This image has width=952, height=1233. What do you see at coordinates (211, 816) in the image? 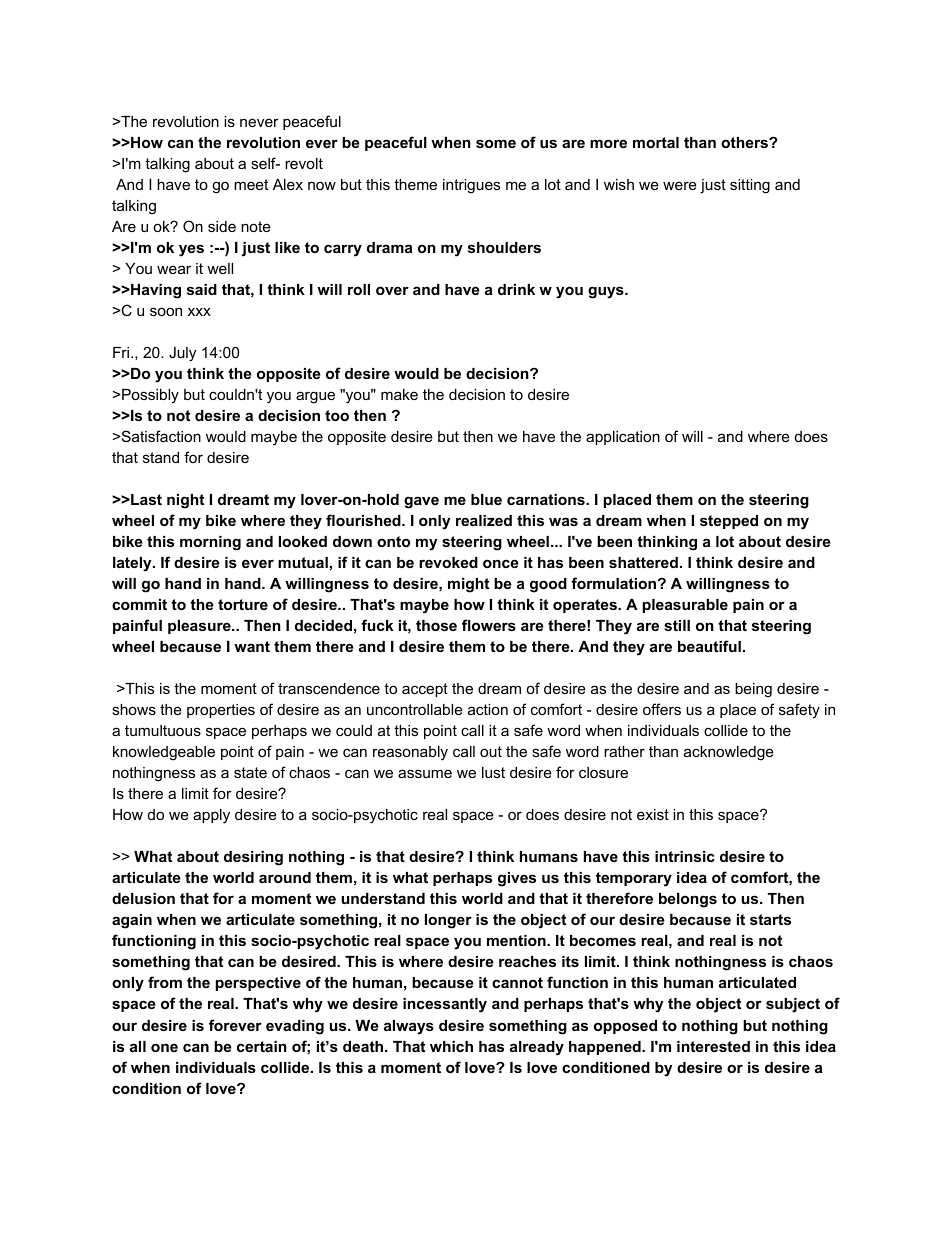
I see `apply` at bounding box center [211, 816].
